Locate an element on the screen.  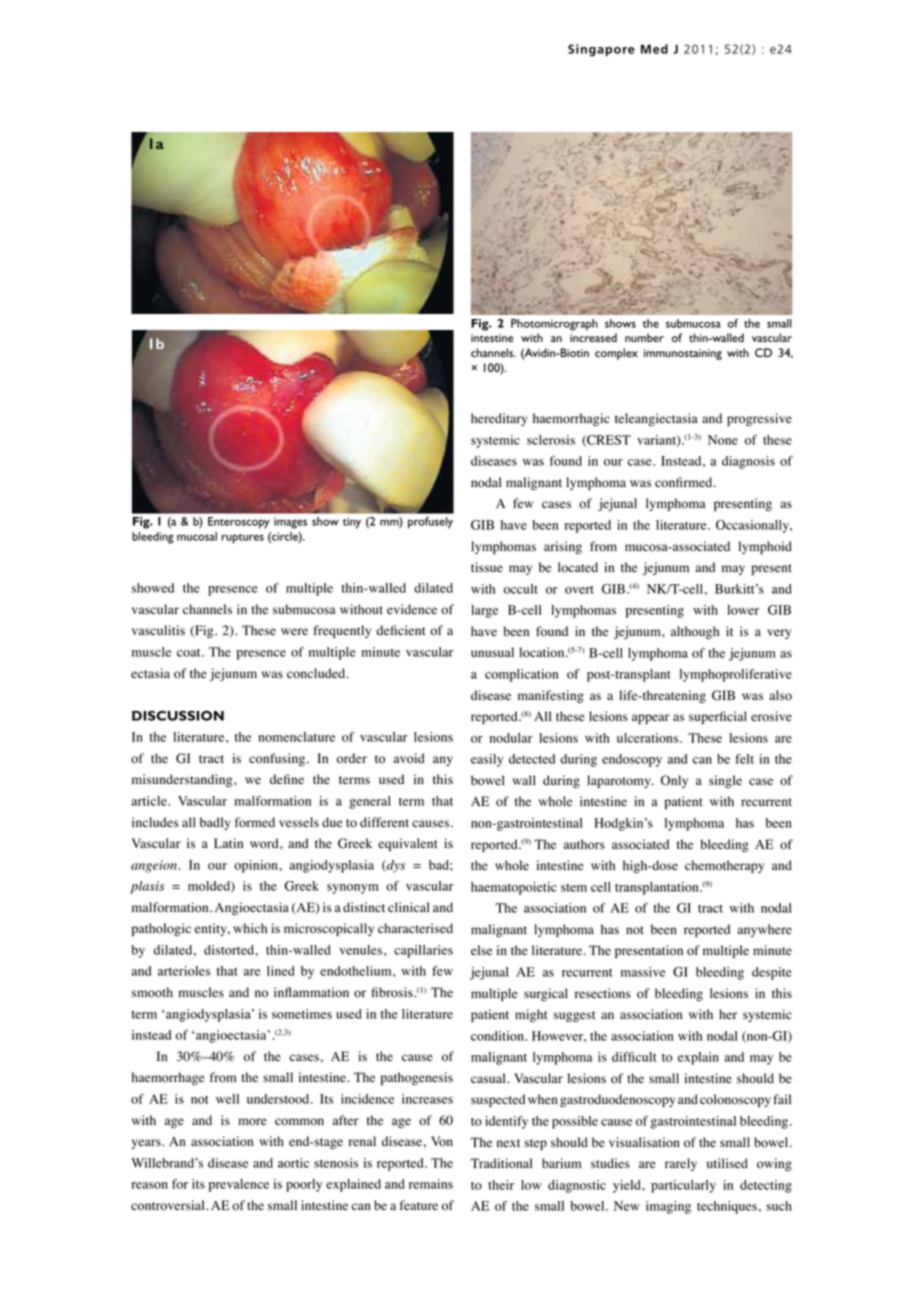
Photomicrograph is located at coordinates (554, 325).
